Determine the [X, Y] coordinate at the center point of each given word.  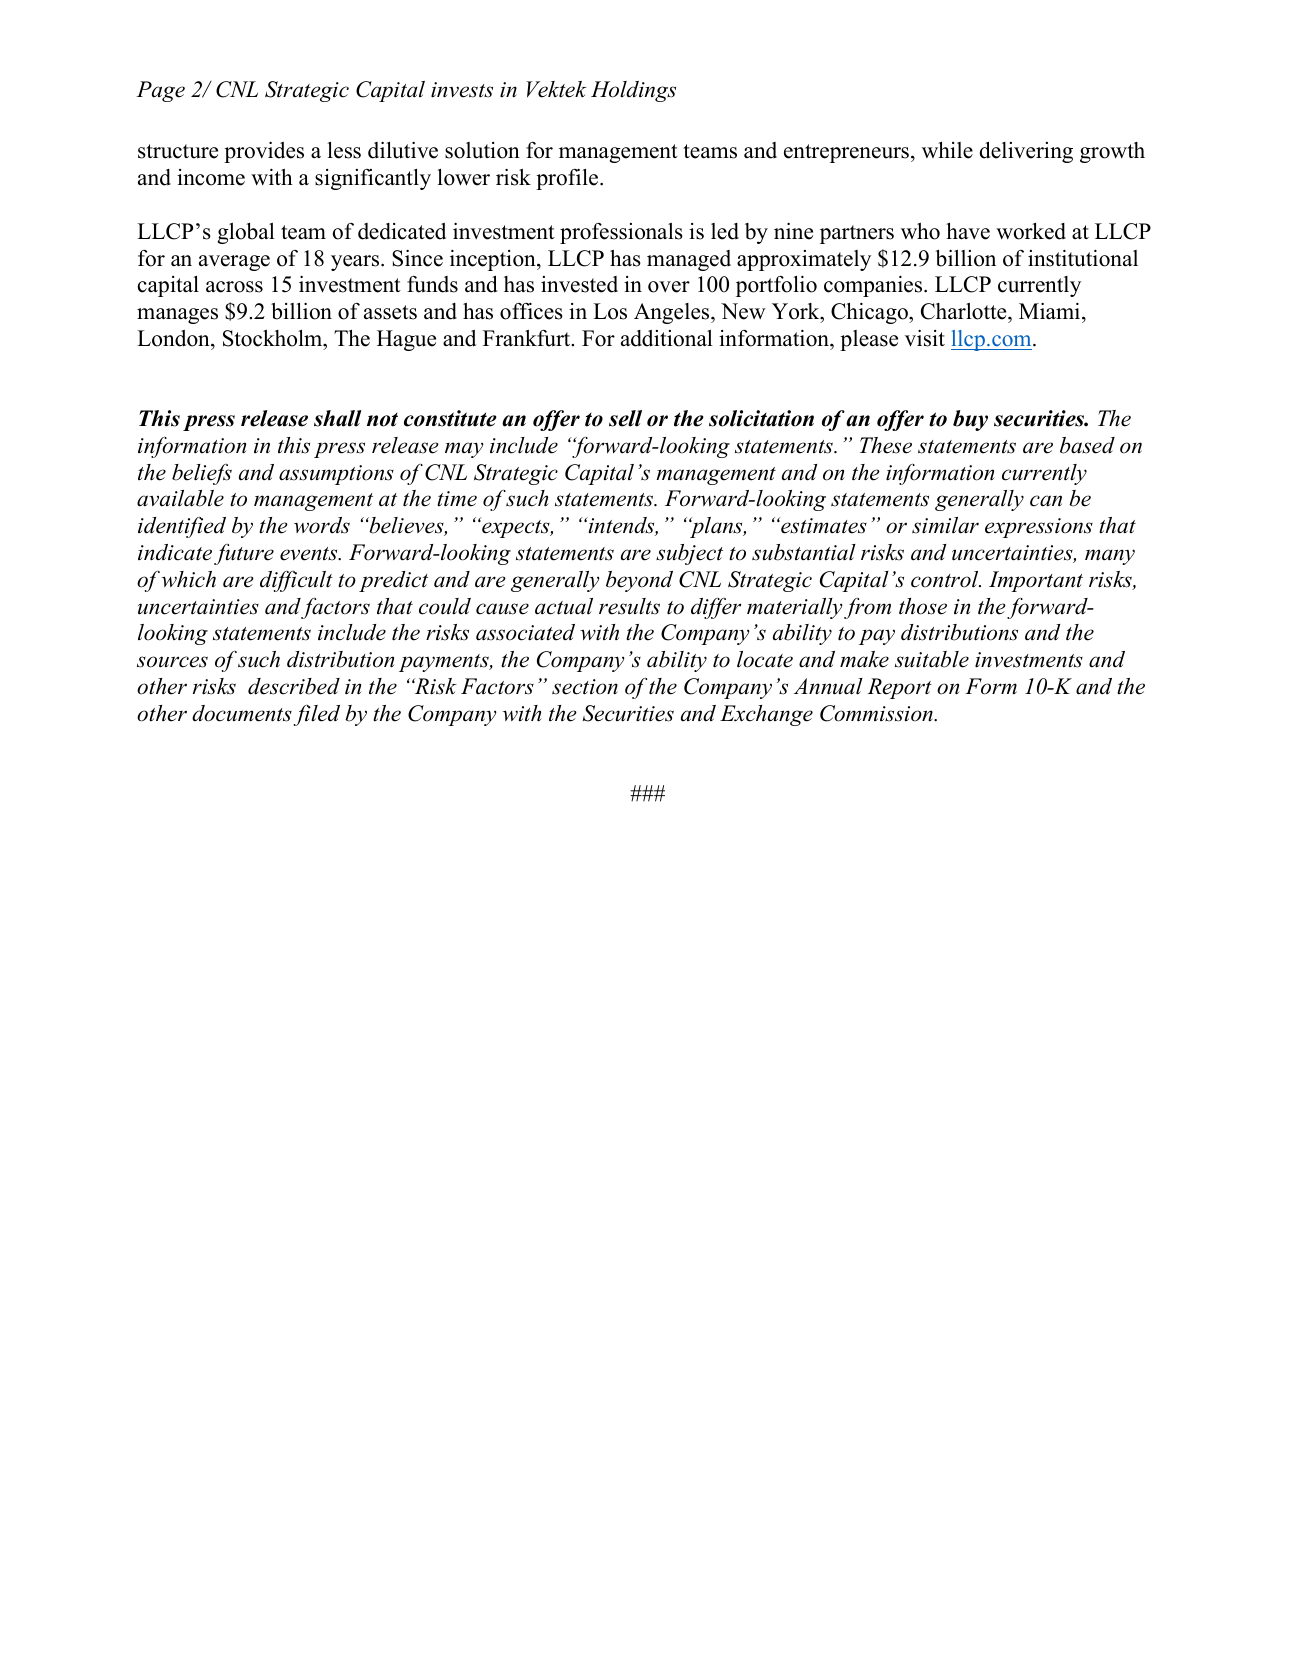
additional [667, 338]
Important [1036, 581]
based [1087, 445]
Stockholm [274, 338]
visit [925, 338]
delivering [1026, 152]
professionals [621, 233]
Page [160, 91]
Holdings [633, 91]
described [294, 686]
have [968, 231]
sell [625, 418]
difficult [296, 581]
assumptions [336, 475]
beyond [639, 581]
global [246, 233]
